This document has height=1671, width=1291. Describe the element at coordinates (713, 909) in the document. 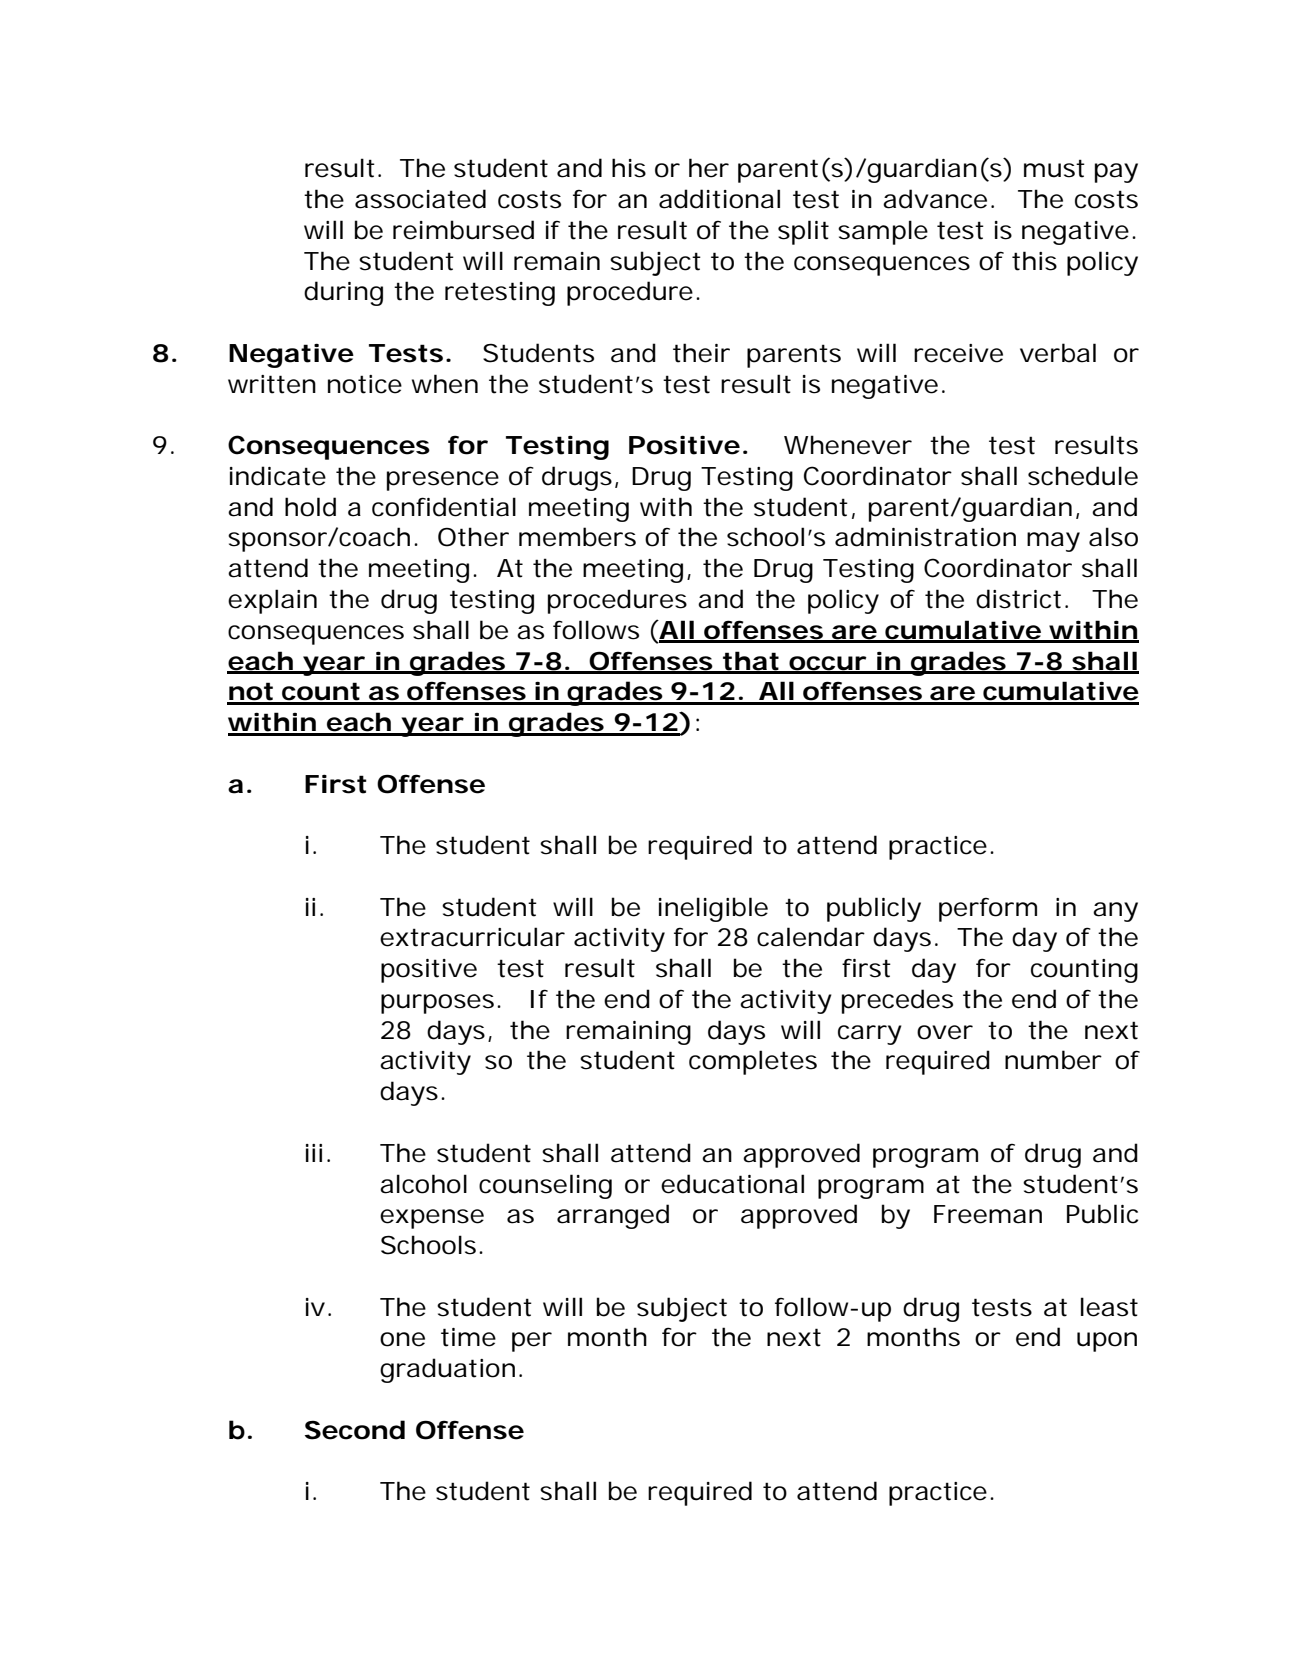

I see `ineligible` at that location.
